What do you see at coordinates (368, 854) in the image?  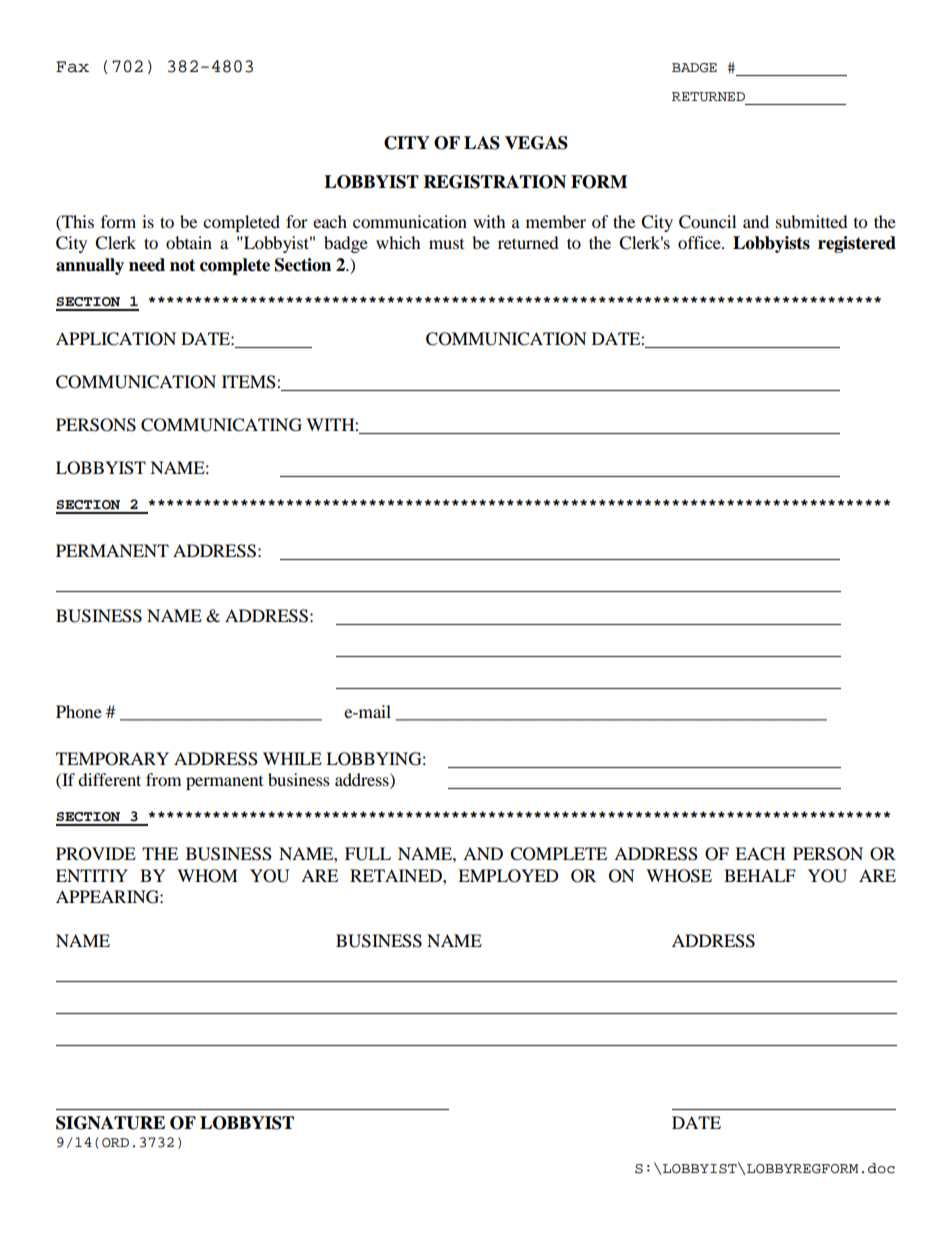 I see `FULL` at bounding box center [368, 854].
